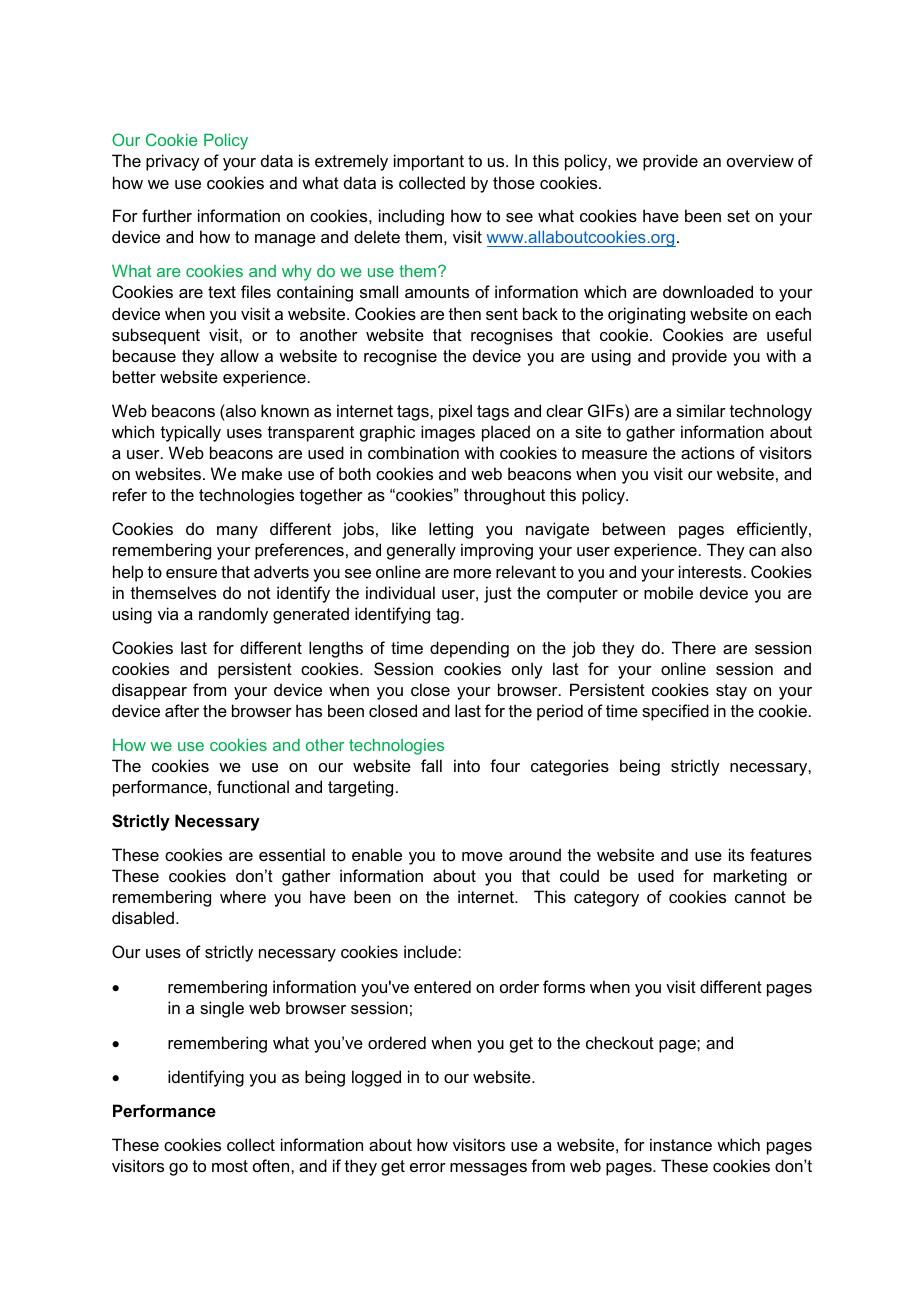  Describe the element at coordinates (230, 1166) in the page. I see `most` at that location.
